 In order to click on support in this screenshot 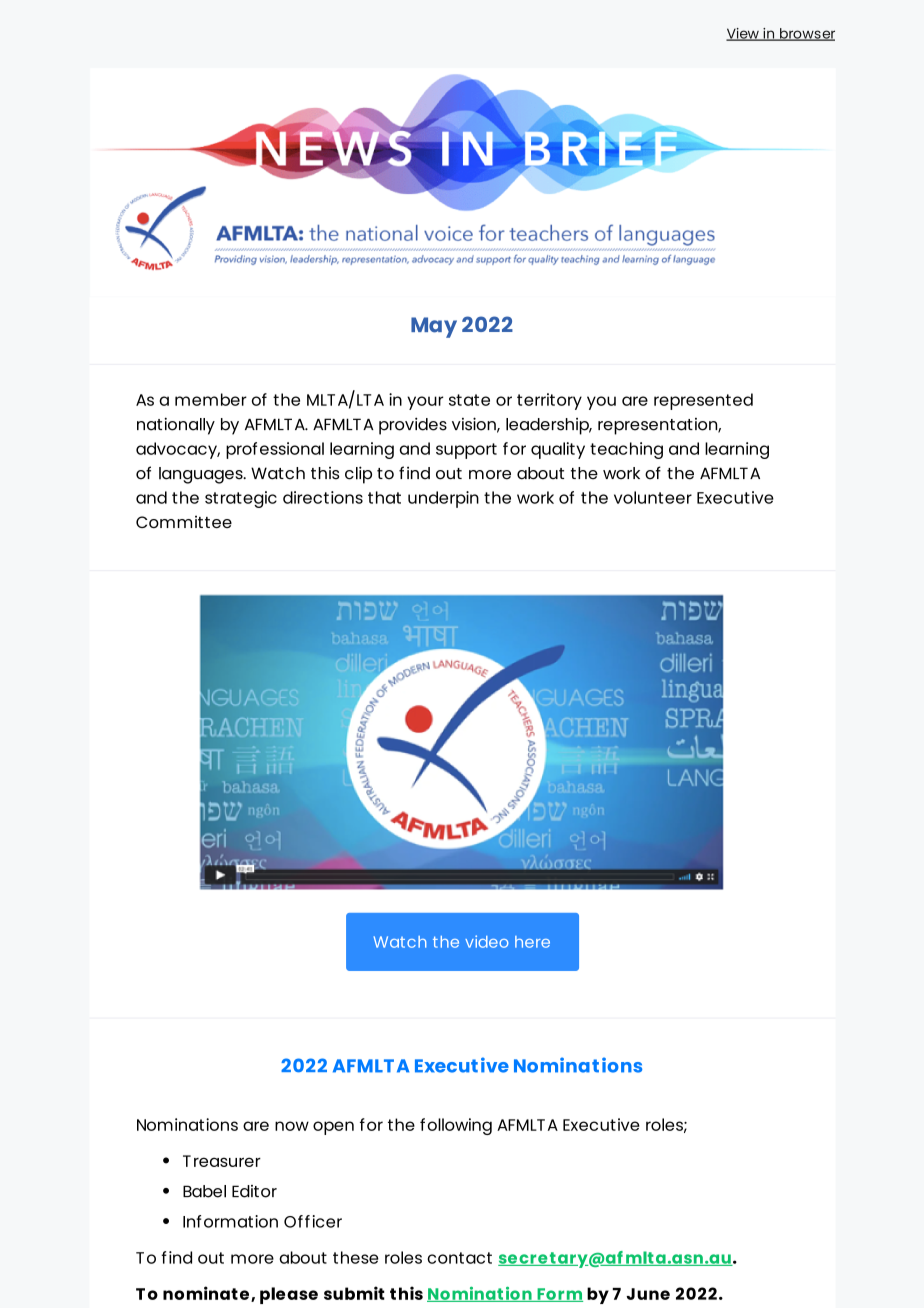, I will do `click(466, 451)`.
